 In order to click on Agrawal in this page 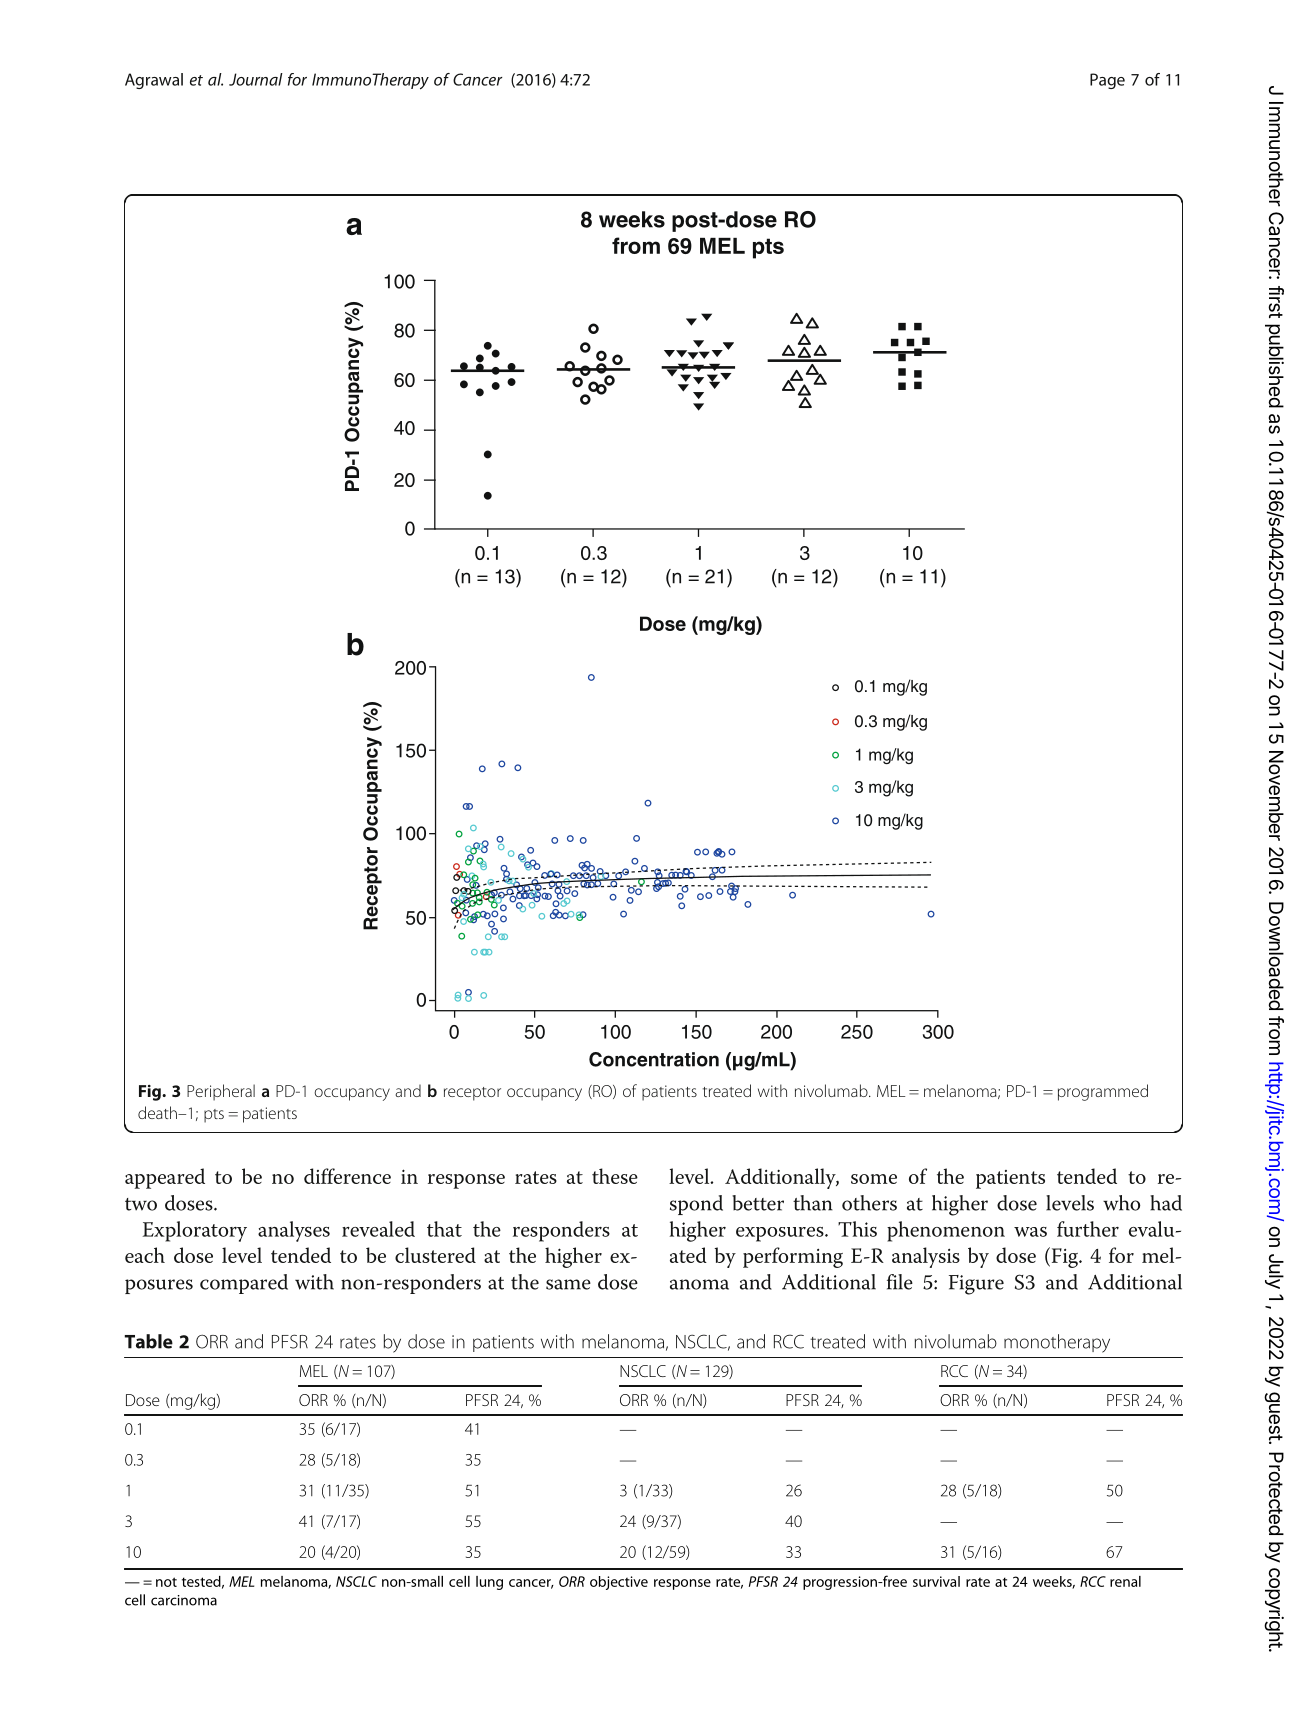, I will do `click(154, 81)`.
